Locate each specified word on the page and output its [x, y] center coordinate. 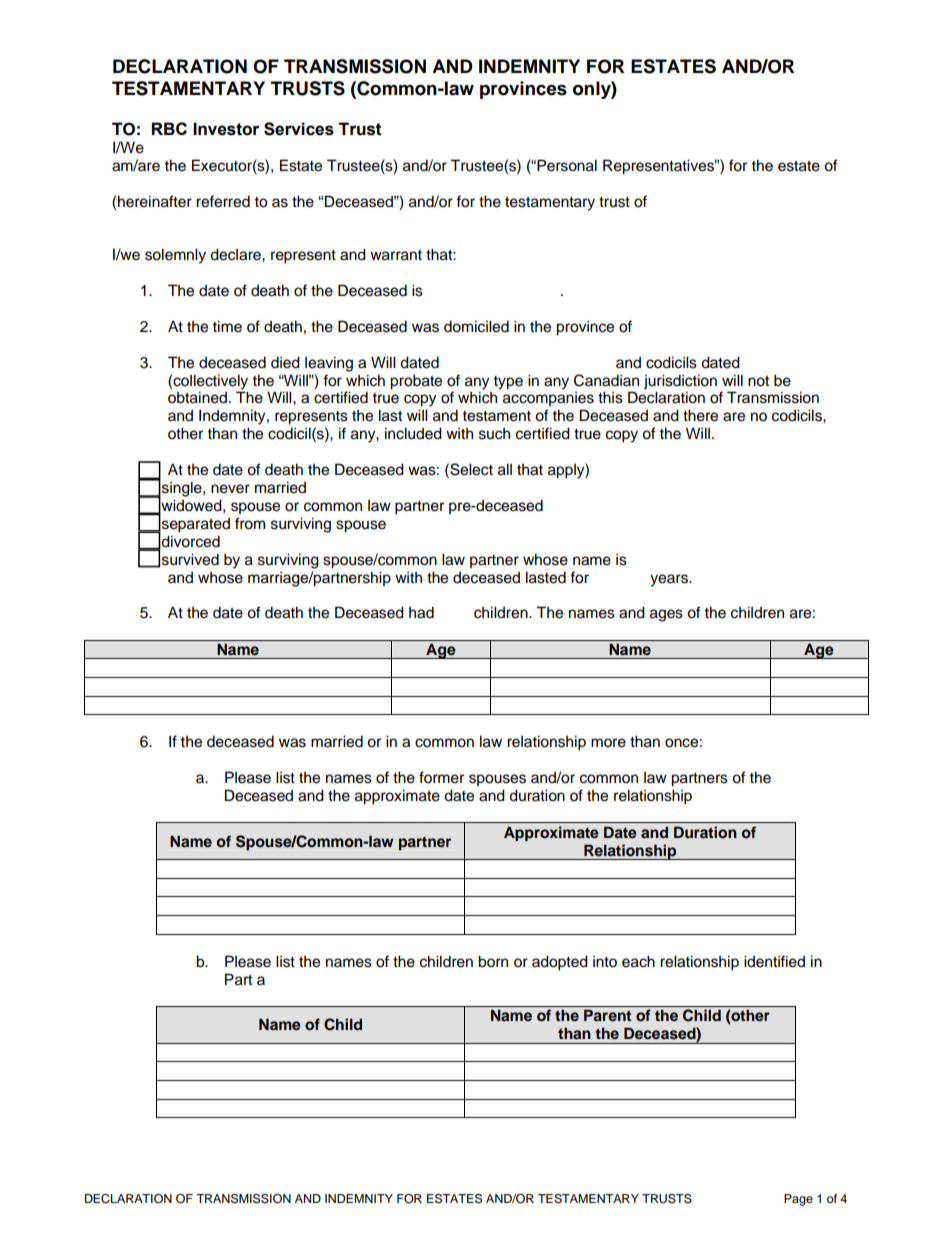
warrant [396, 255]
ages [666, 615]
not [758, 381]
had [421, 612]
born [493, 961]
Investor [226, 129]
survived [190, 559]
